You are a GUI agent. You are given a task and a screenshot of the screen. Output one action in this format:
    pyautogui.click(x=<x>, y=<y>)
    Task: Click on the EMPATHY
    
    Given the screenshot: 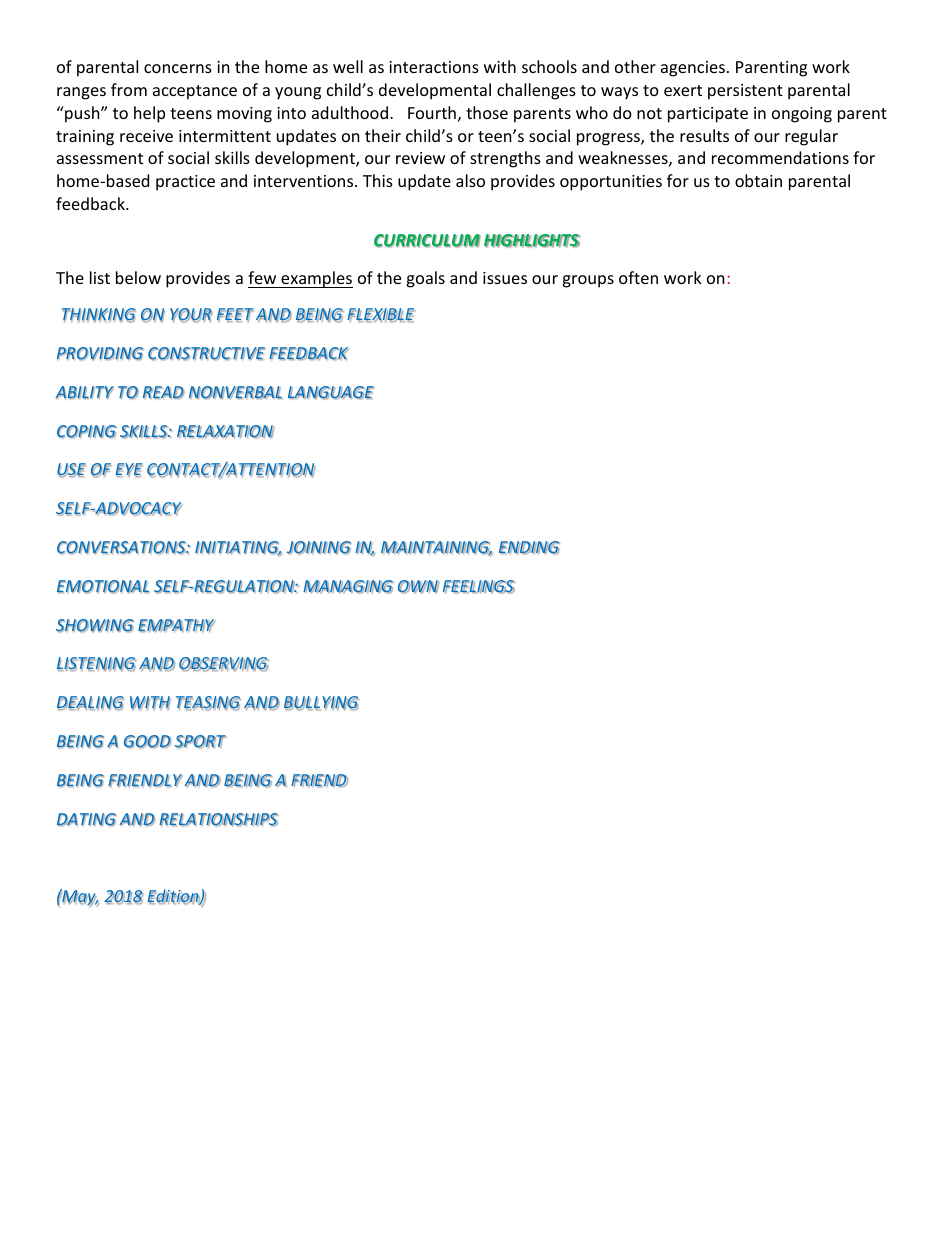 What is the action you would take?
    pyautogui.click(x=176, y=625)
